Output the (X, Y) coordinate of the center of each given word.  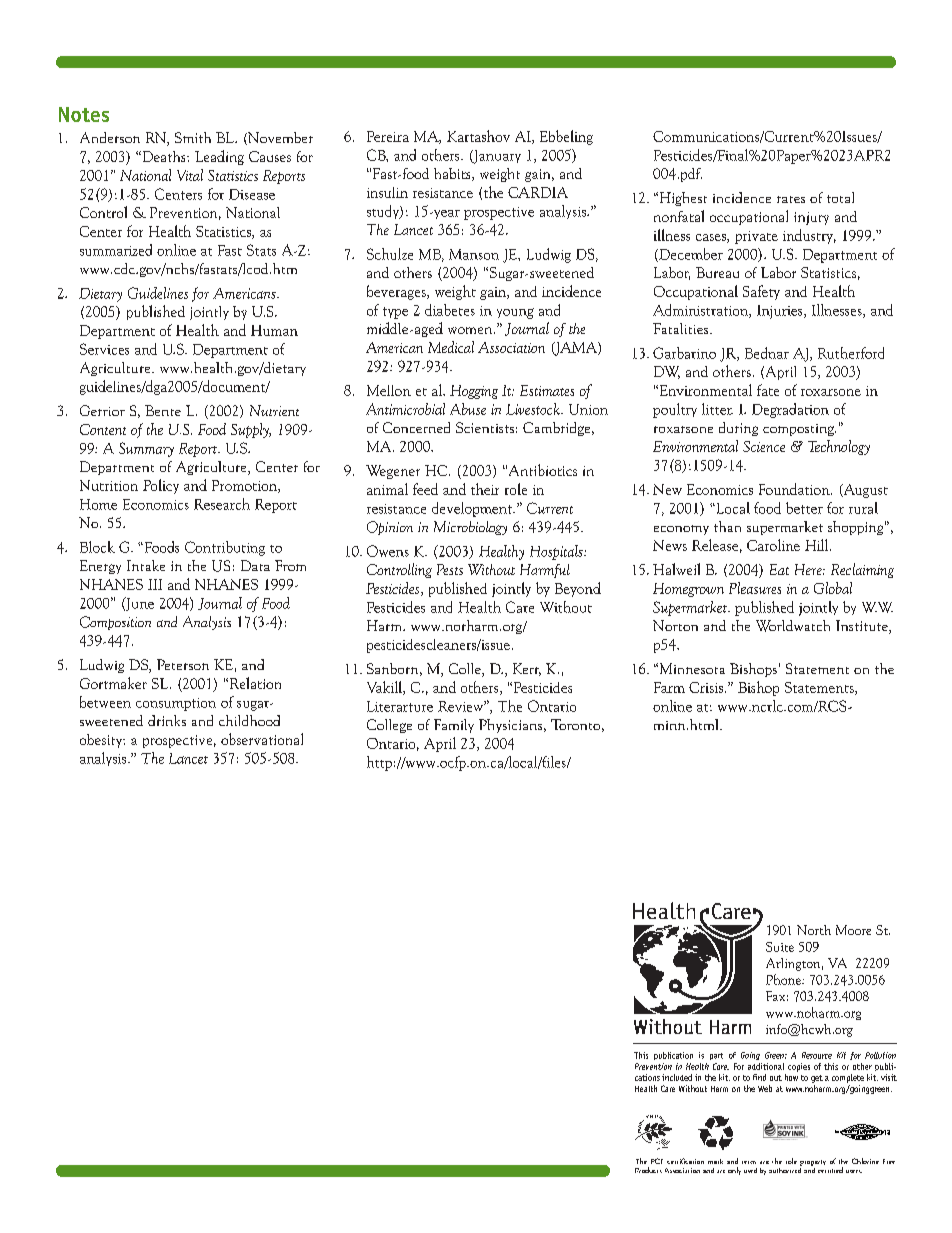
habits (453, 174)
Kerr (527, 669)
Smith (193, 137)
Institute (863, 627)
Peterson (183, 664)
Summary (146, 449)
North (814, 930)
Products (648, 1170)
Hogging (474, 392)
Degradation (790, 410)
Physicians (512, 726)
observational (262, 739)
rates (791, 199)
